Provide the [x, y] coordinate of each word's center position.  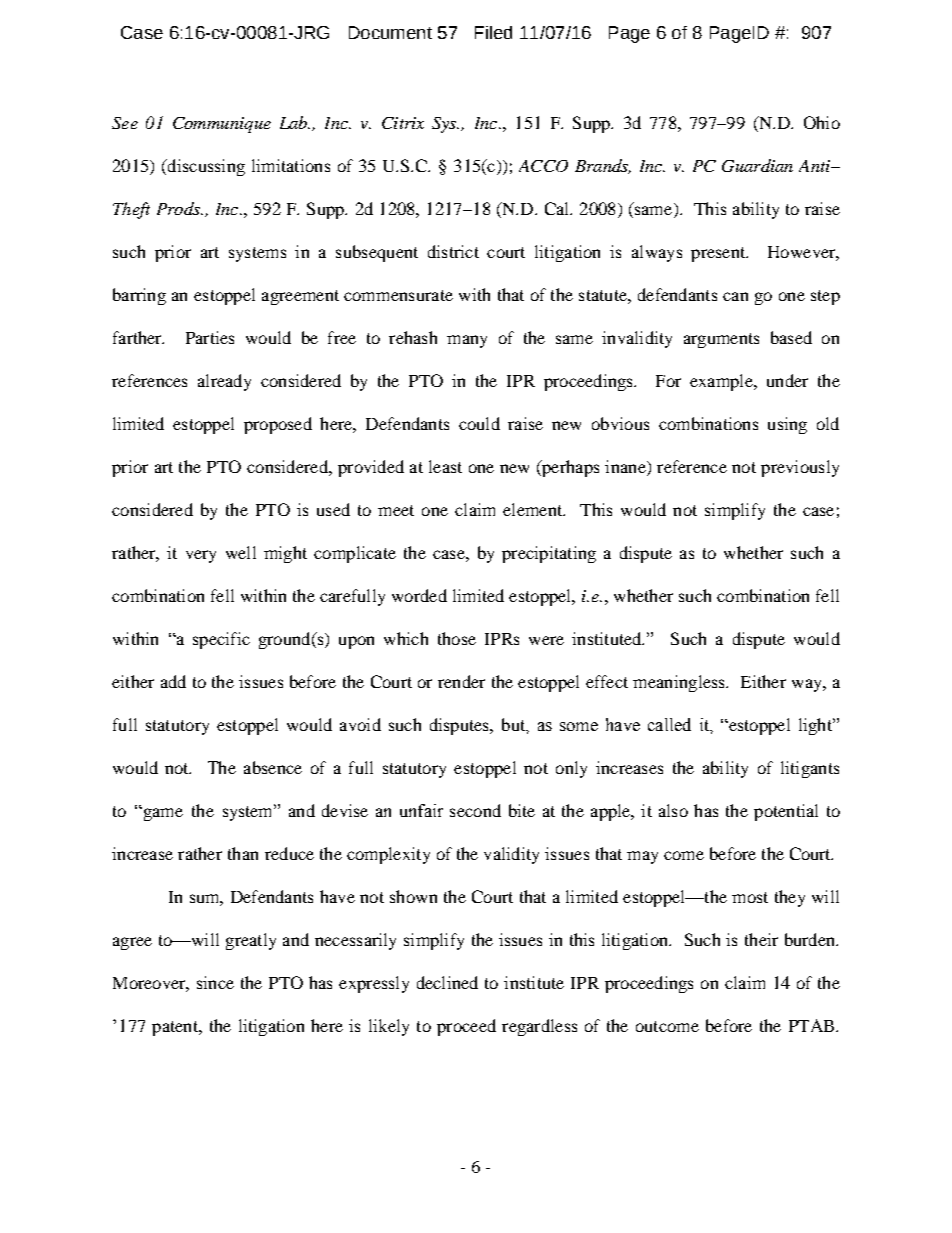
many [467, 341]
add [173, 681]
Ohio [822, 122]
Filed [493, 32]
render [461, 681]
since [215, 982]
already [224, 382]
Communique [222, 125]
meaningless [680, 683]
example [722, 382]
